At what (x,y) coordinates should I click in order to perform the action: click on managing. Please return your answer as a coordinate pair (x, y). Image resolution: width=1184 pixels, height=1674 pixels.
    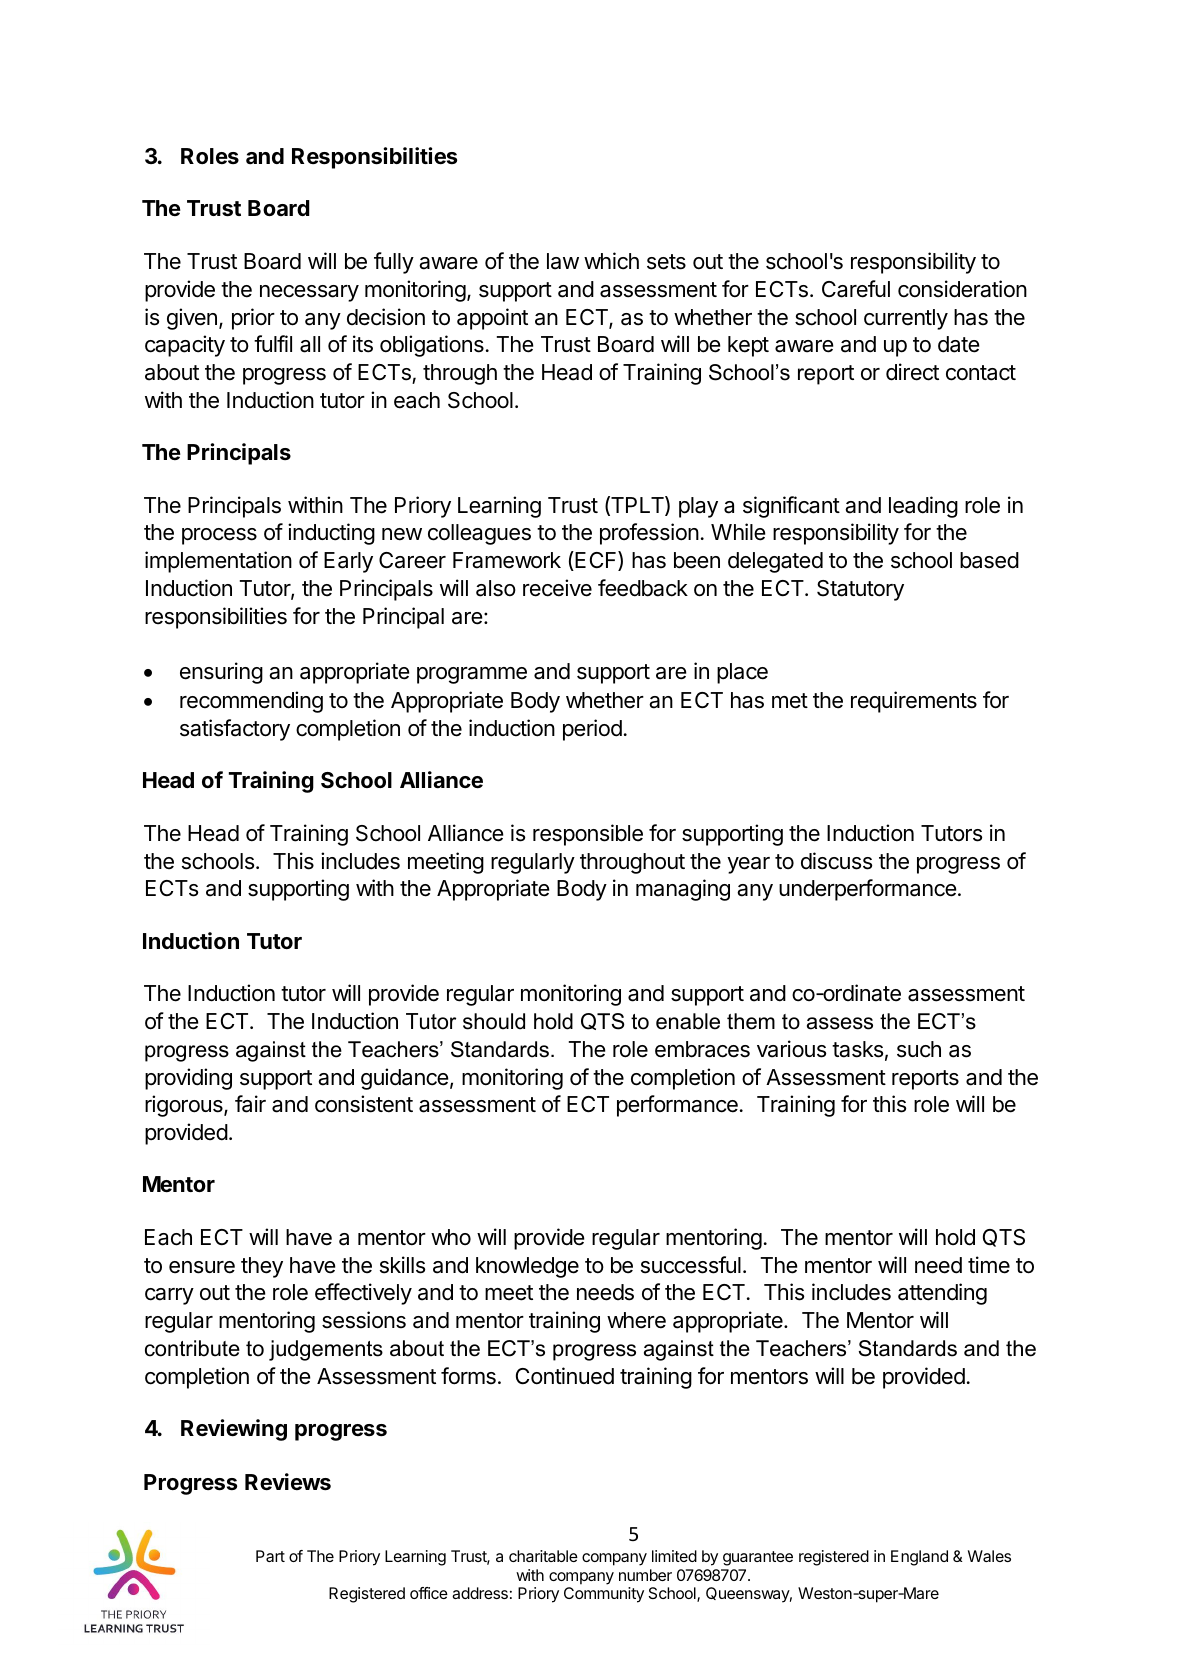
    Looking at the image, I should click on (683, 890).
